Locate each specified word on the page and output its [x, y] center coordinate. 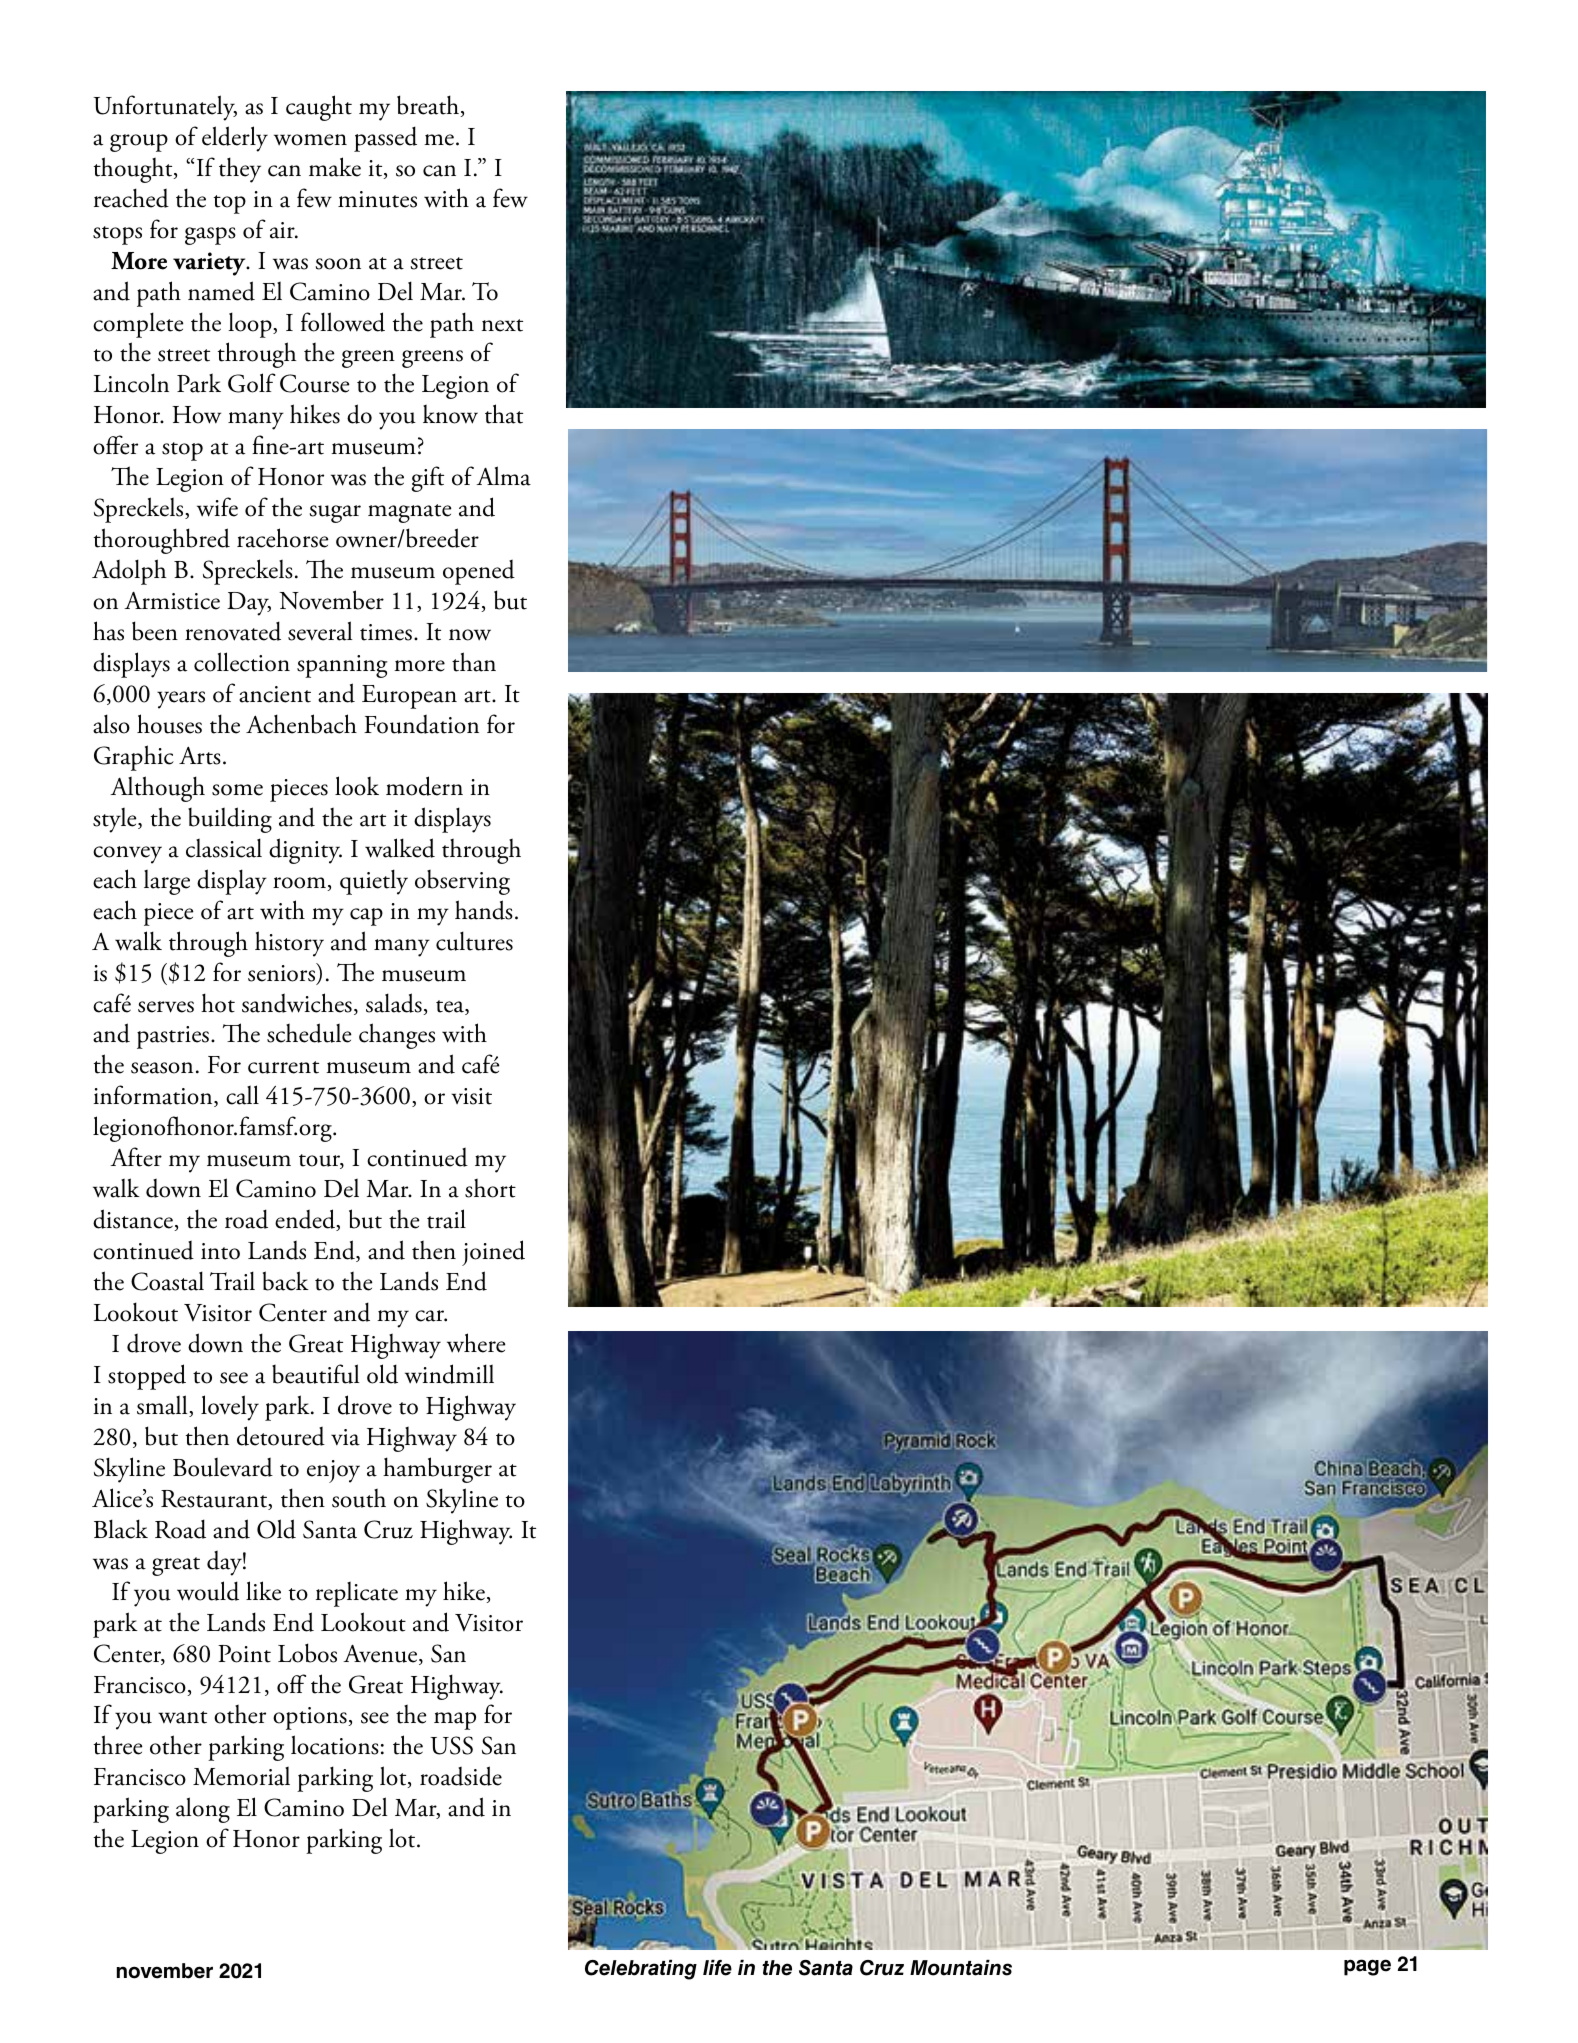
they [240, 170]
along [203, 1810]
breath [429, 106]
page [1367, 1967]
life [717, 1968]
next [502, 325]
